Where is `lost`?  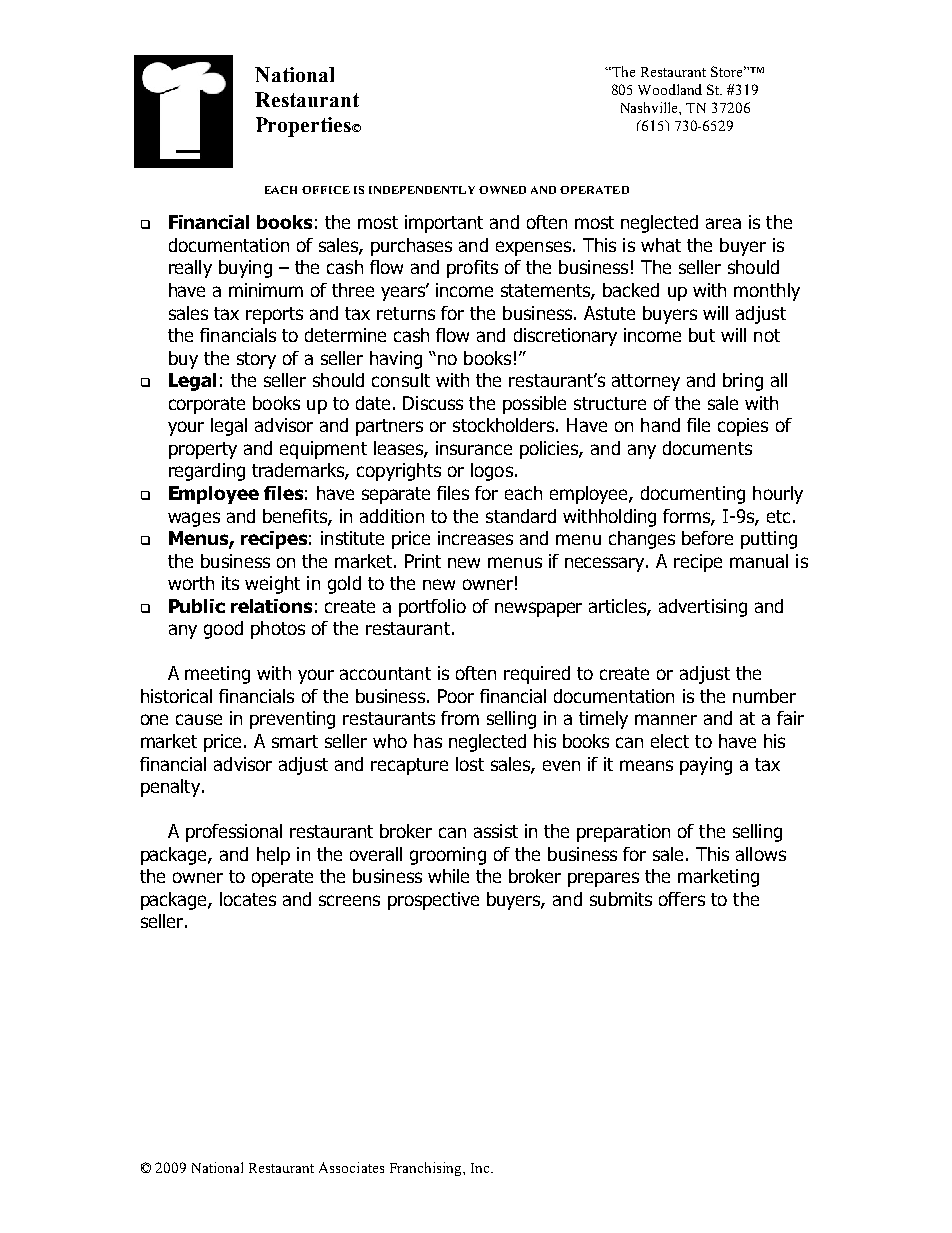 lost is located at coordinates (470, 764).
